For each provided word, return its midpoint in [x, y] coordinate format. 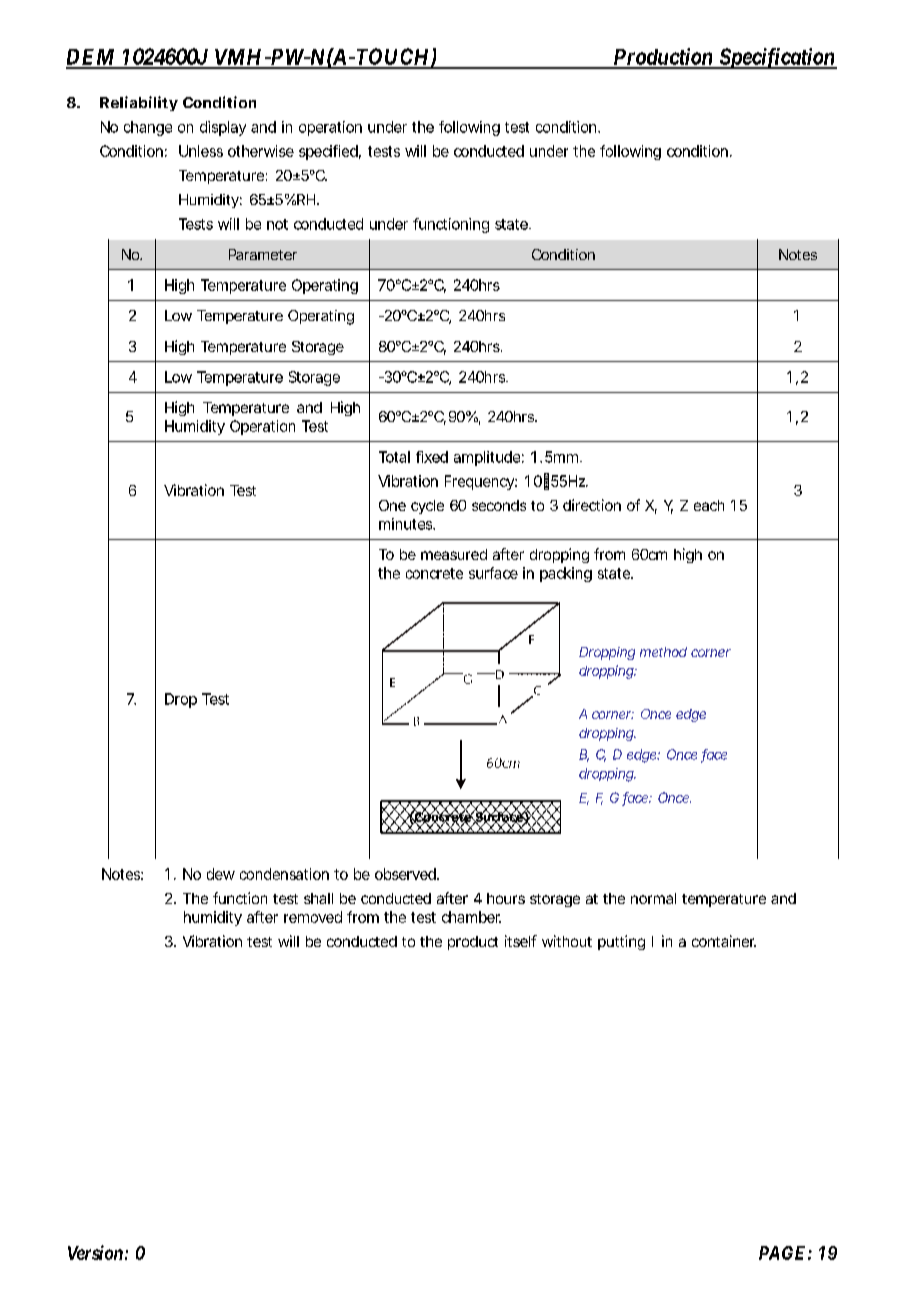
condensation [284, 874]
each [709, 505]
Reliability [139, 103]
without [567, 941]
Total [394, 457]
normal [653, 898]
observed [407, 874]
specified [330, 152]
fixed [432, 457]
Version [95, 1252]
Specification [777, 58]
